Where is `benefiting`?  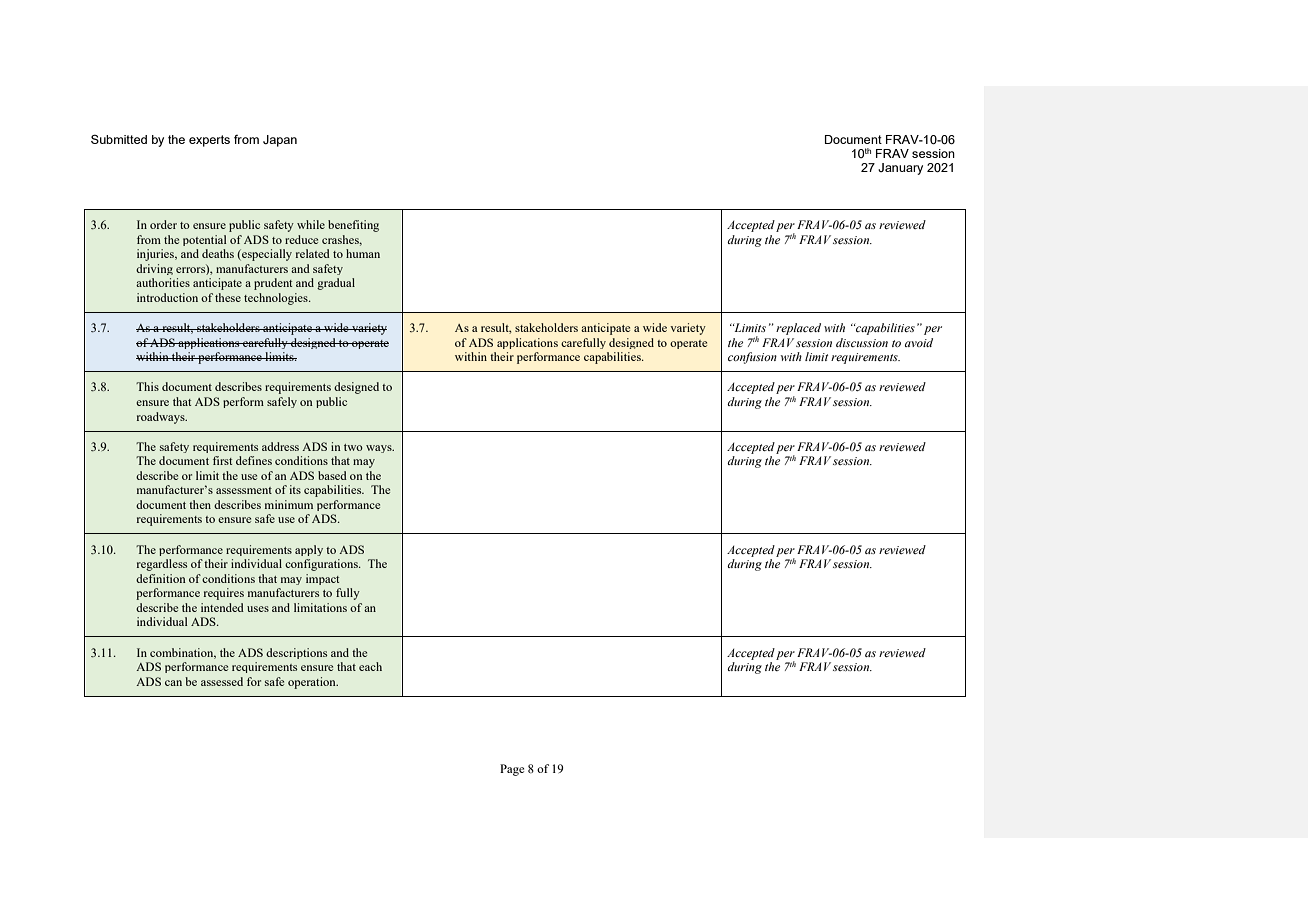
benefiting is located at coordinates (353, 226).
